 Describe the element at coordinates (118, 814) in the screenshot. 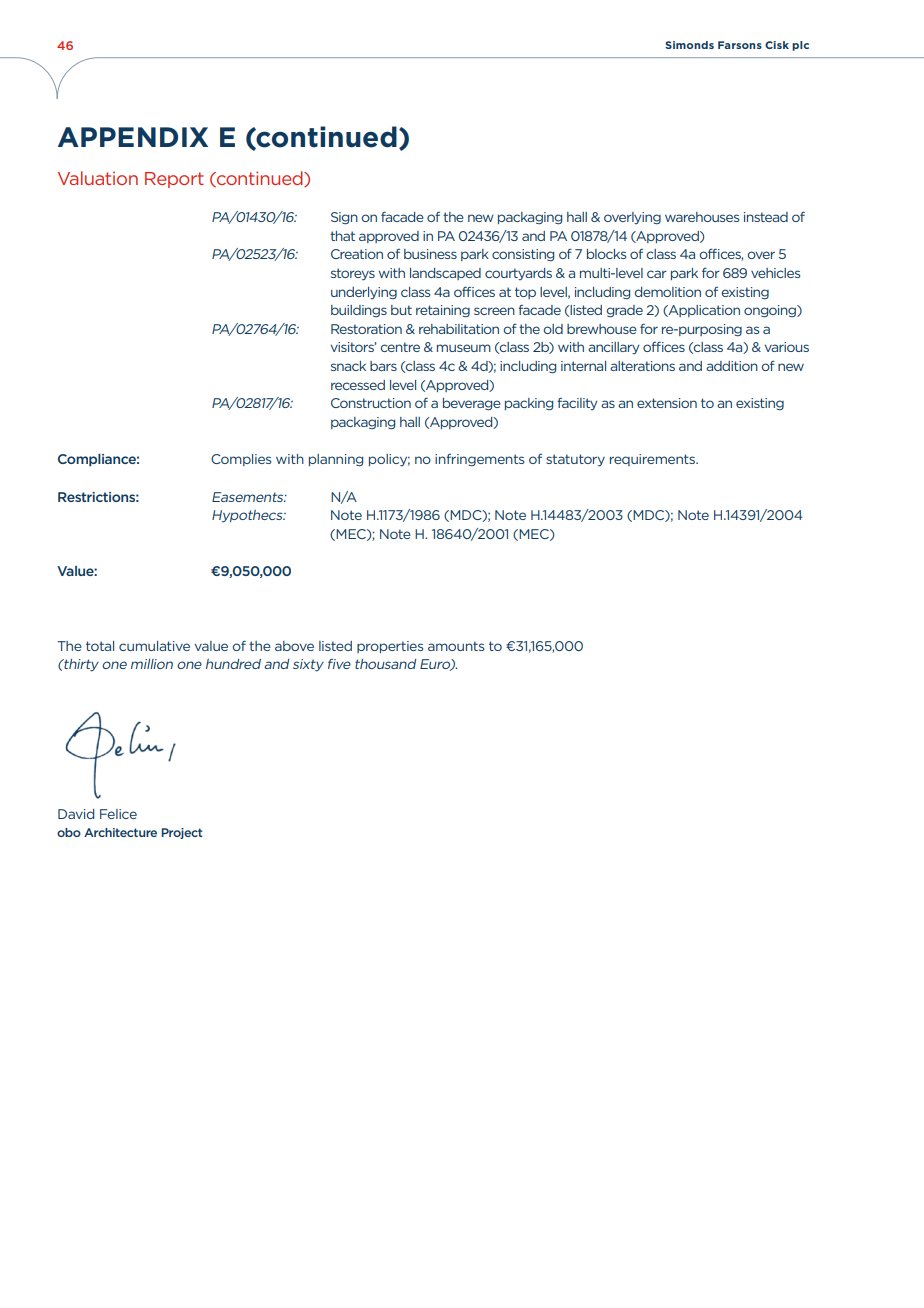

I see `Felice` at that location.
